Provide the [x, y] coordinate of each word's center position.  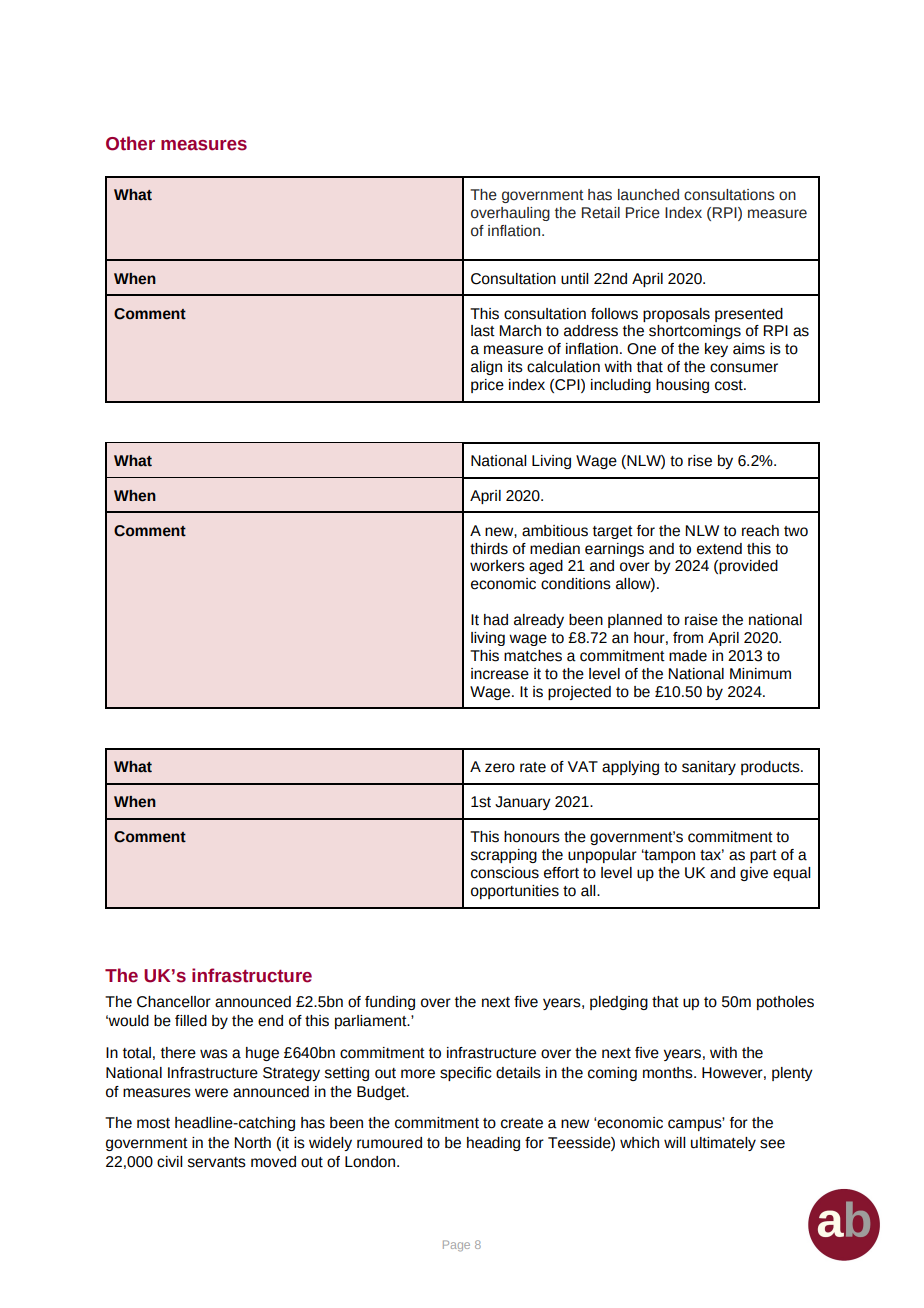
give [754, 874]
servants [217, 1162]
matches [533, 656]
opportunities [515, 892]
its [515, 367]
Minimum [760, 674]
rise [700, 461]
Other [130, 143]
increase [500, 674]
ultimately [723, 1144]
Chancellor [174, 1002]
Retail [601, 213]
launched [648, 195]
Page [456, 1246]
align [486, 368]
